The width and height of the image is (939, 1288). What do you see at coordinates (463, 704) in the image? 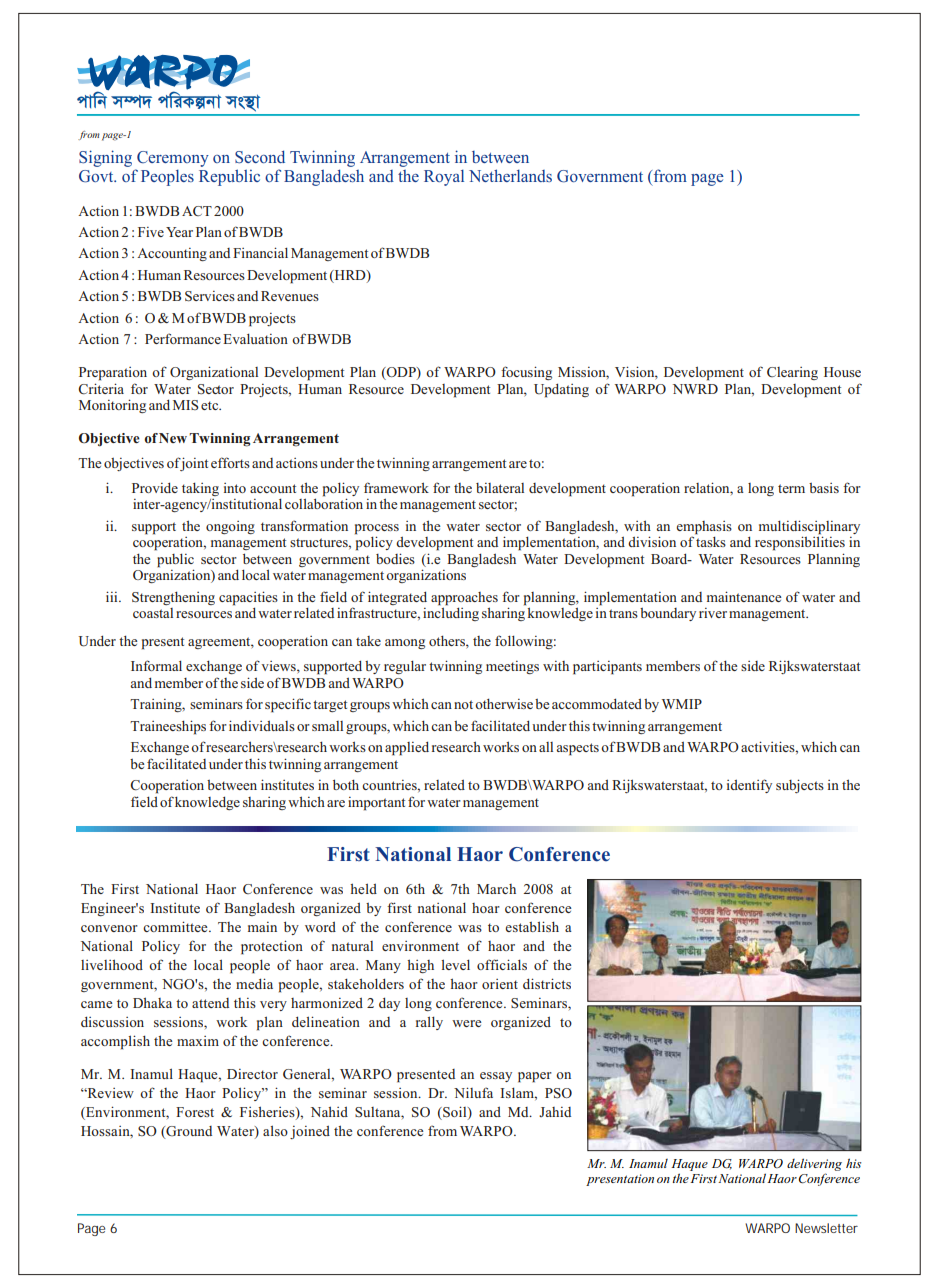
I see `not` at bounding box center [463, 704].
